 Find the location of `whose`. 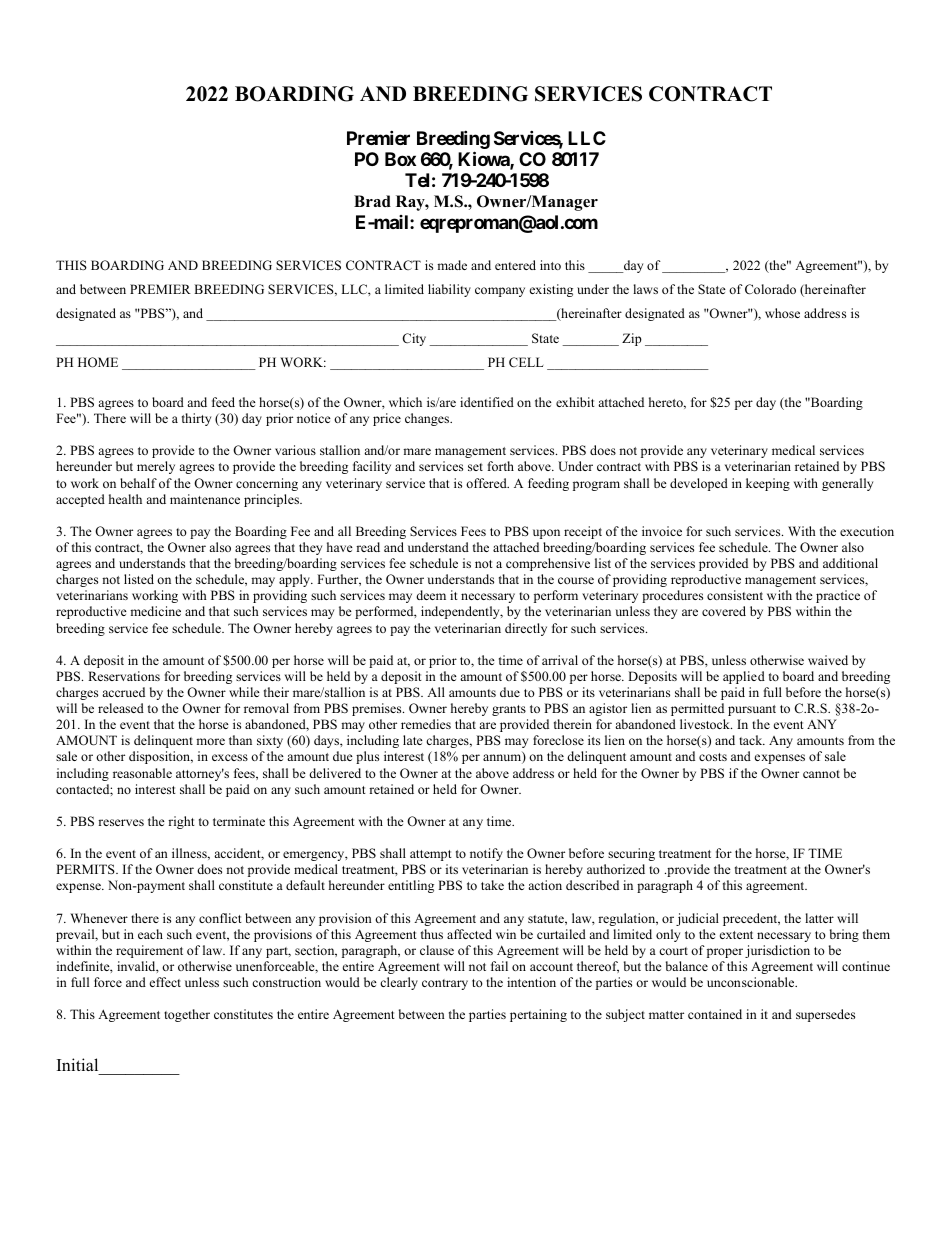

whose is located at coordinates (782, 313).
